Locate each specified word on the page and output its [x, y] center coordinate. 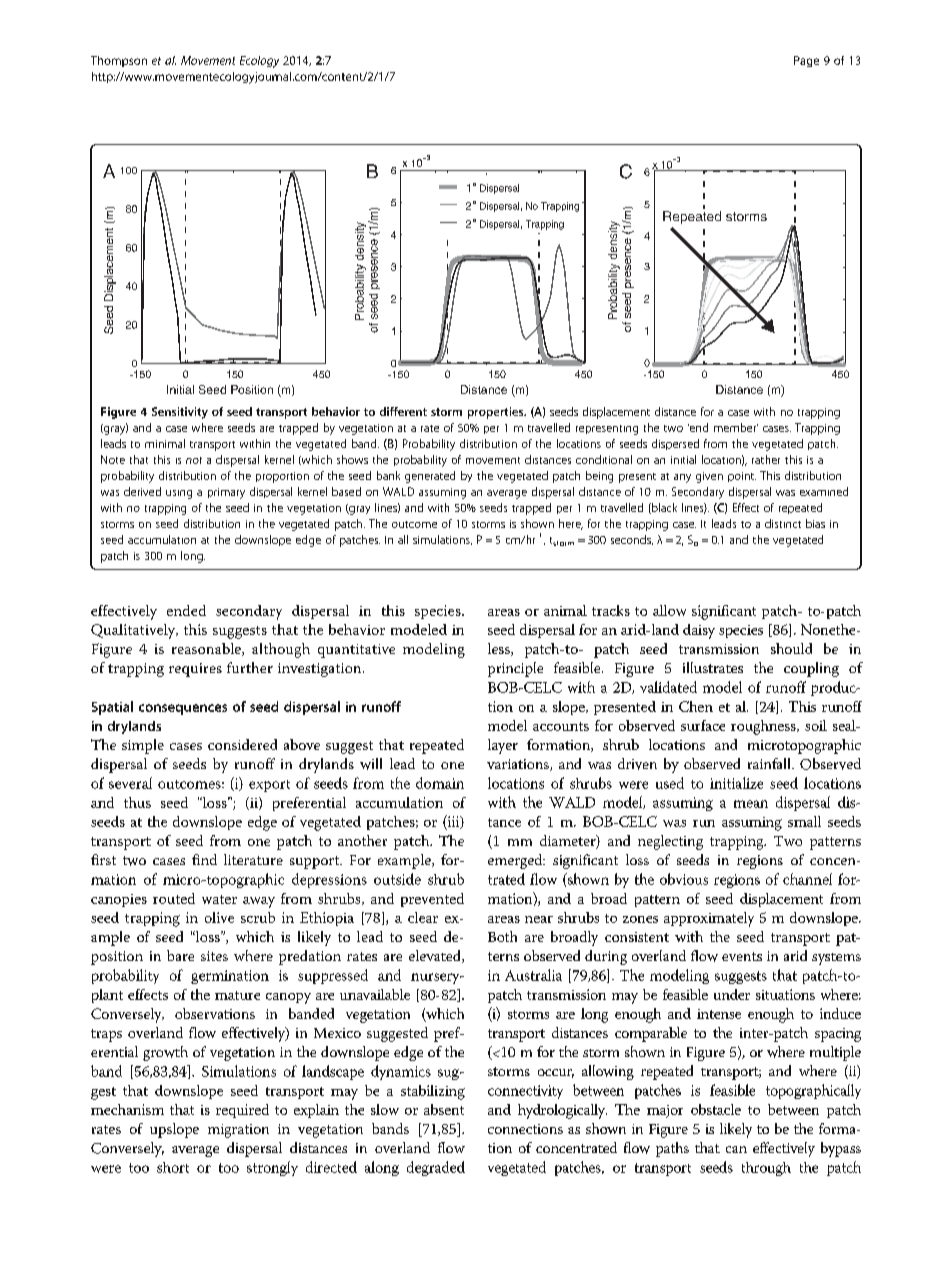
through [766, 1169]
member [736, 427]
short [173, 1167]
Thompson [119, 61]
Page [806, 61]
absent [444, 1109]
